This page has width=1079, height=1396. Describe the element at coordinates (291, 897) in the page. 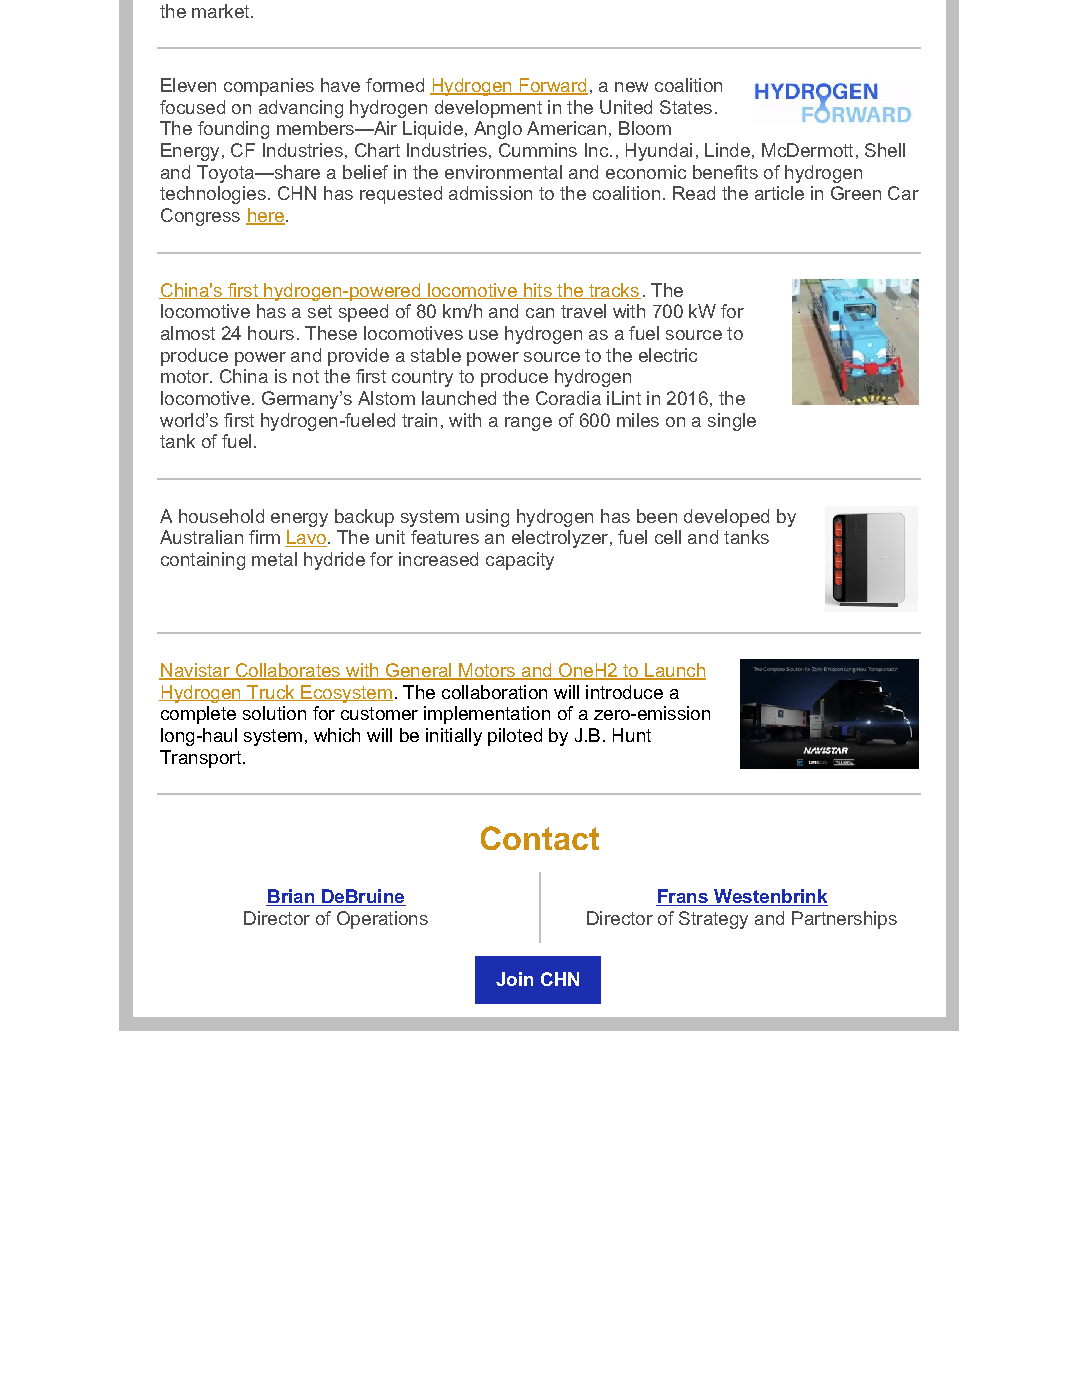

I see `Brian` at that location.
